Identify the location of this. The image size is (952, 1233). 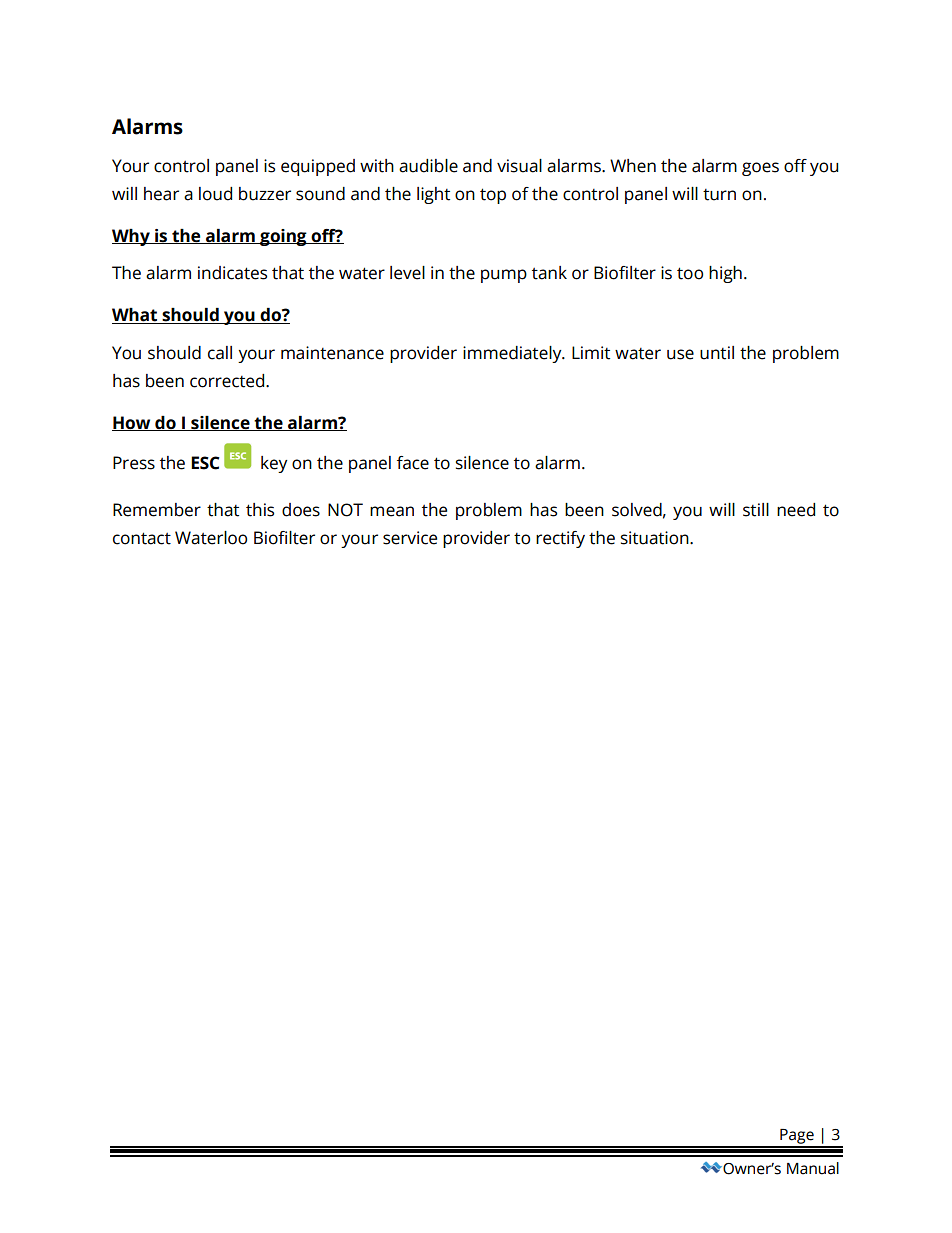
(260, 510).
